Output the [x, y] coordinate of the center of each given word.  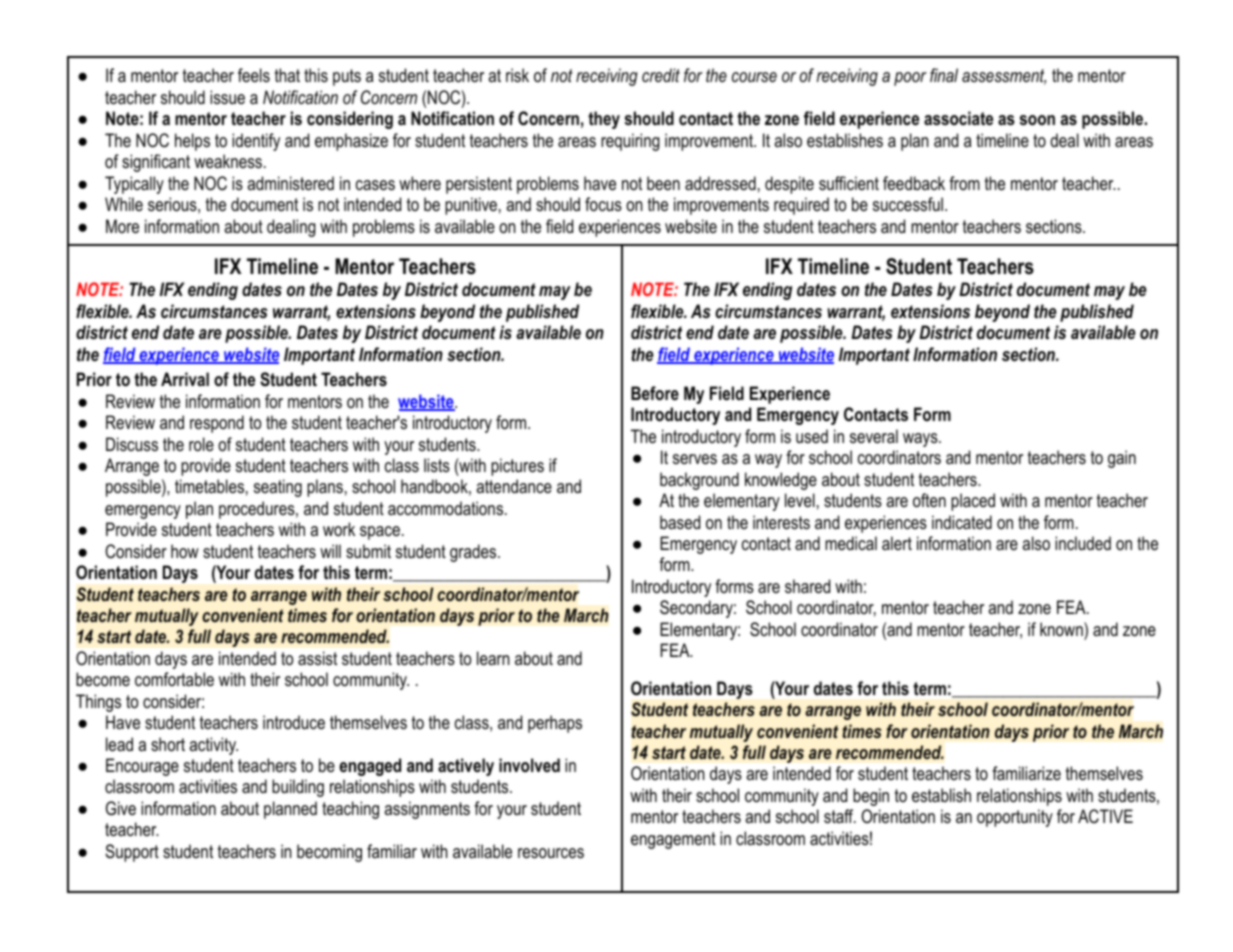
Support [132, 853]
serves [695, 459]
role [201, 444]
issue [227, 97]
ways [921, 440]
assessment [1004, 77]
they [604, 120]
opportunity [1015, 818]
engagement [673, 840]
